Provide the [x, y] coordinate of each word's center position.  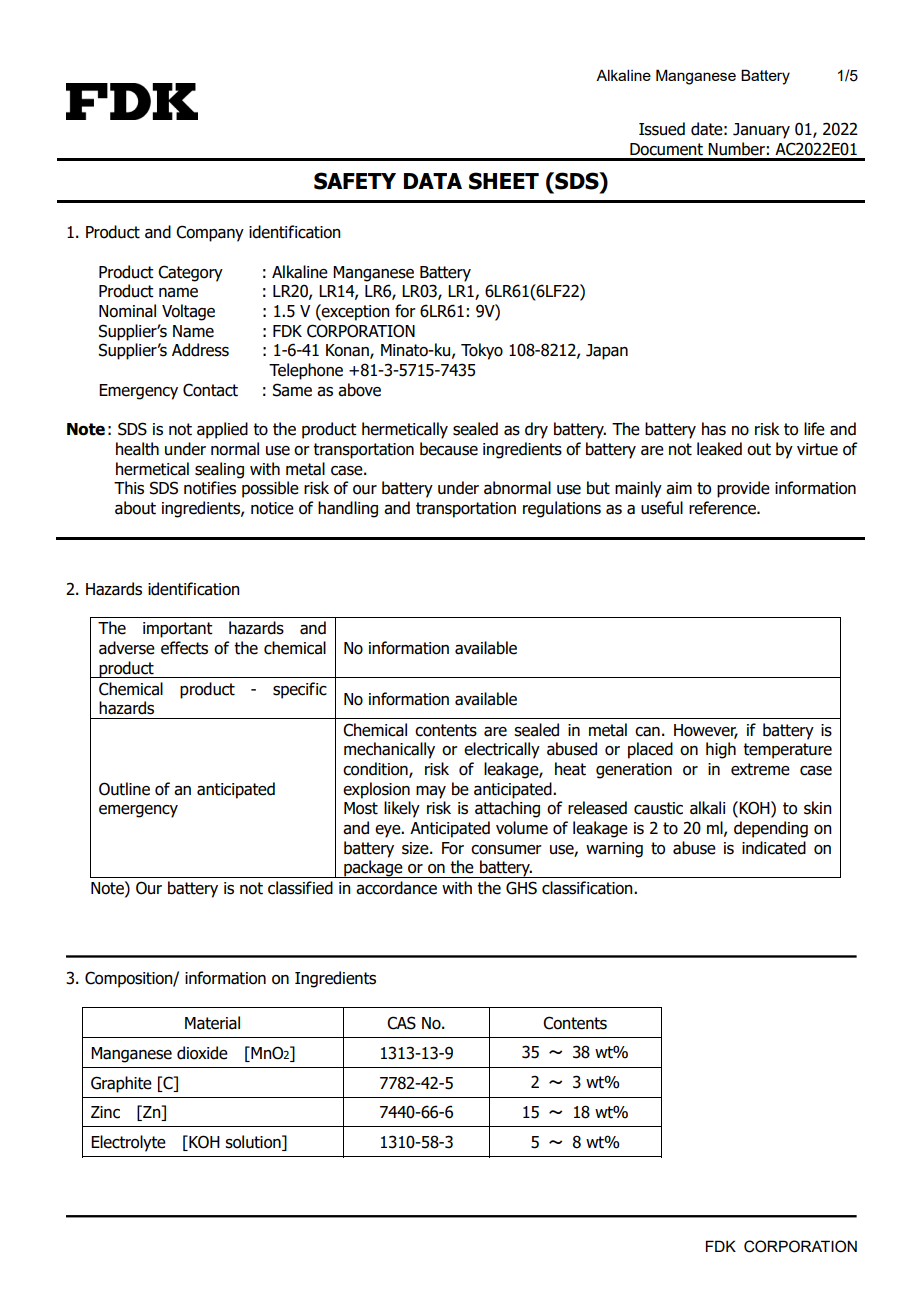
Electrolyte [128, 1143]
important [178, 630]
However [706, 731]
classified [300, 888]
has [714, 429]
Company [210, 233]
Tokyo [482, 351]
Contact [210, 390]
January [761, 131]
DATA [433, 181]
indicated [774, 848]
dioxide [202, 1053]
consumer [506, 850]
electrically [502, 750]
